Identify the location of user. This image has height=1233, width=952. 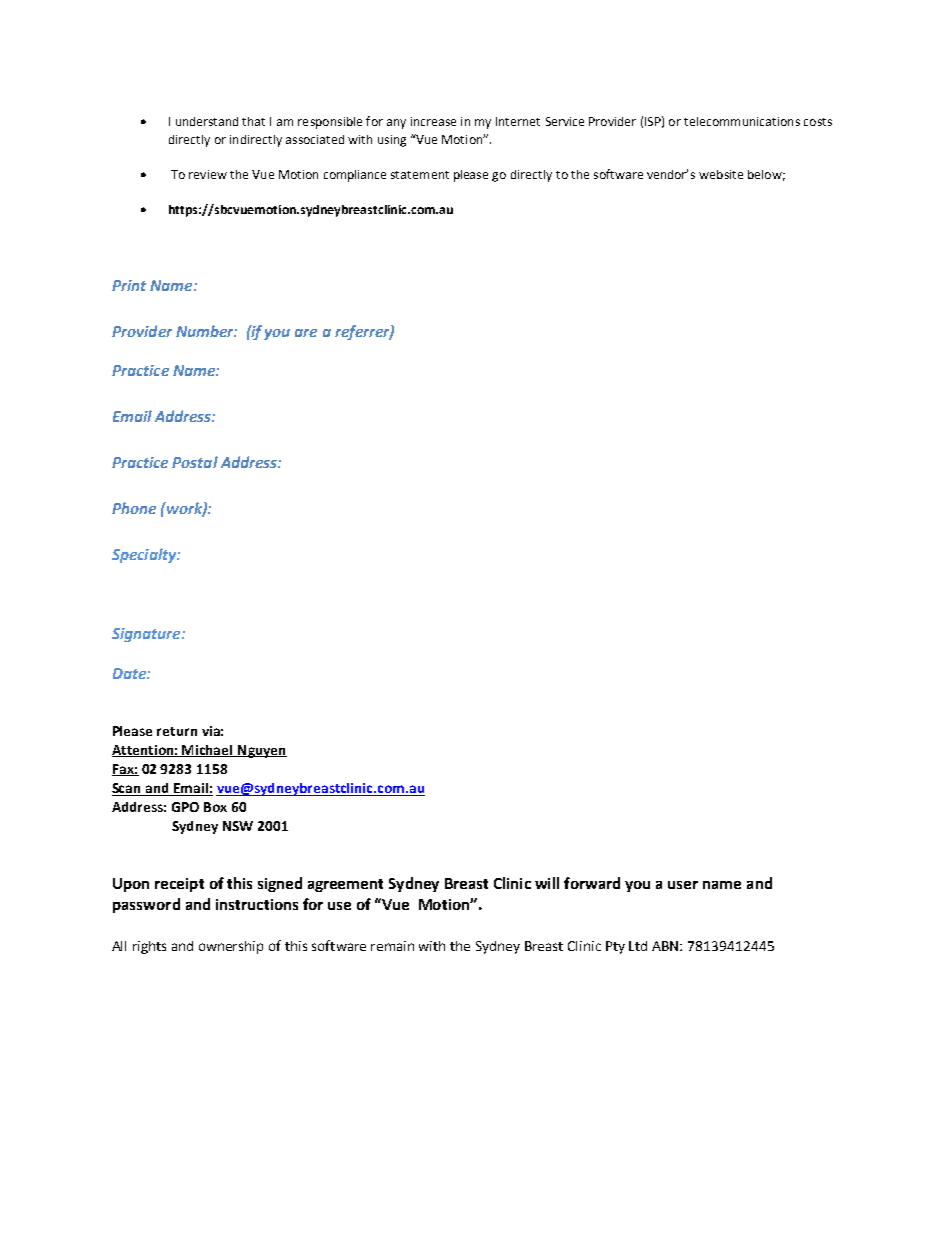
(683, 885).
